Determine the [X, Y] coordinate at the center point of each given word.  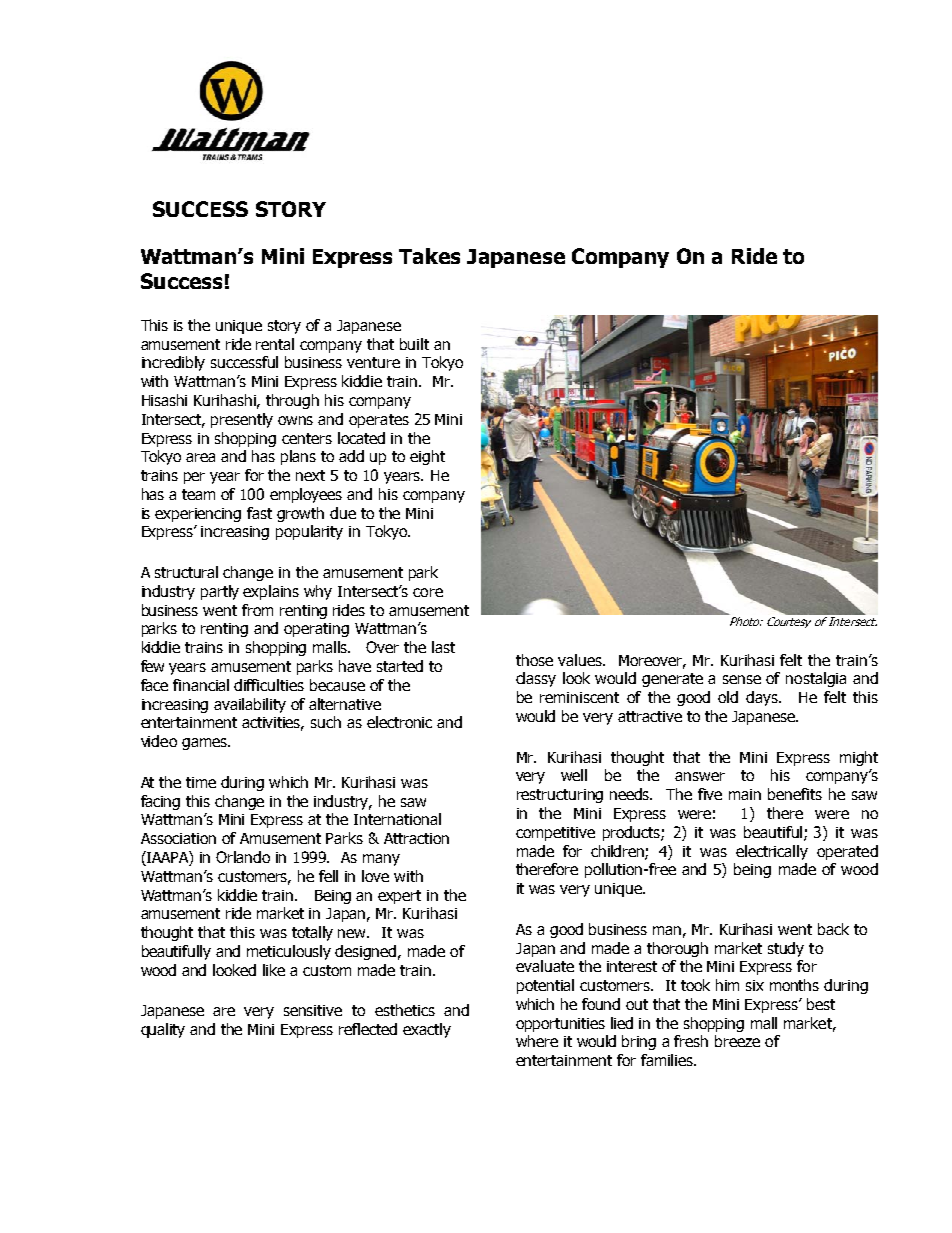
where [537, 1041]
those [534, 660]
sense [742, 679]
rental [275, 344]
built [414, 344]
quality [163, 1030]
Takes [429, 256]
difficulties [269, 685]
